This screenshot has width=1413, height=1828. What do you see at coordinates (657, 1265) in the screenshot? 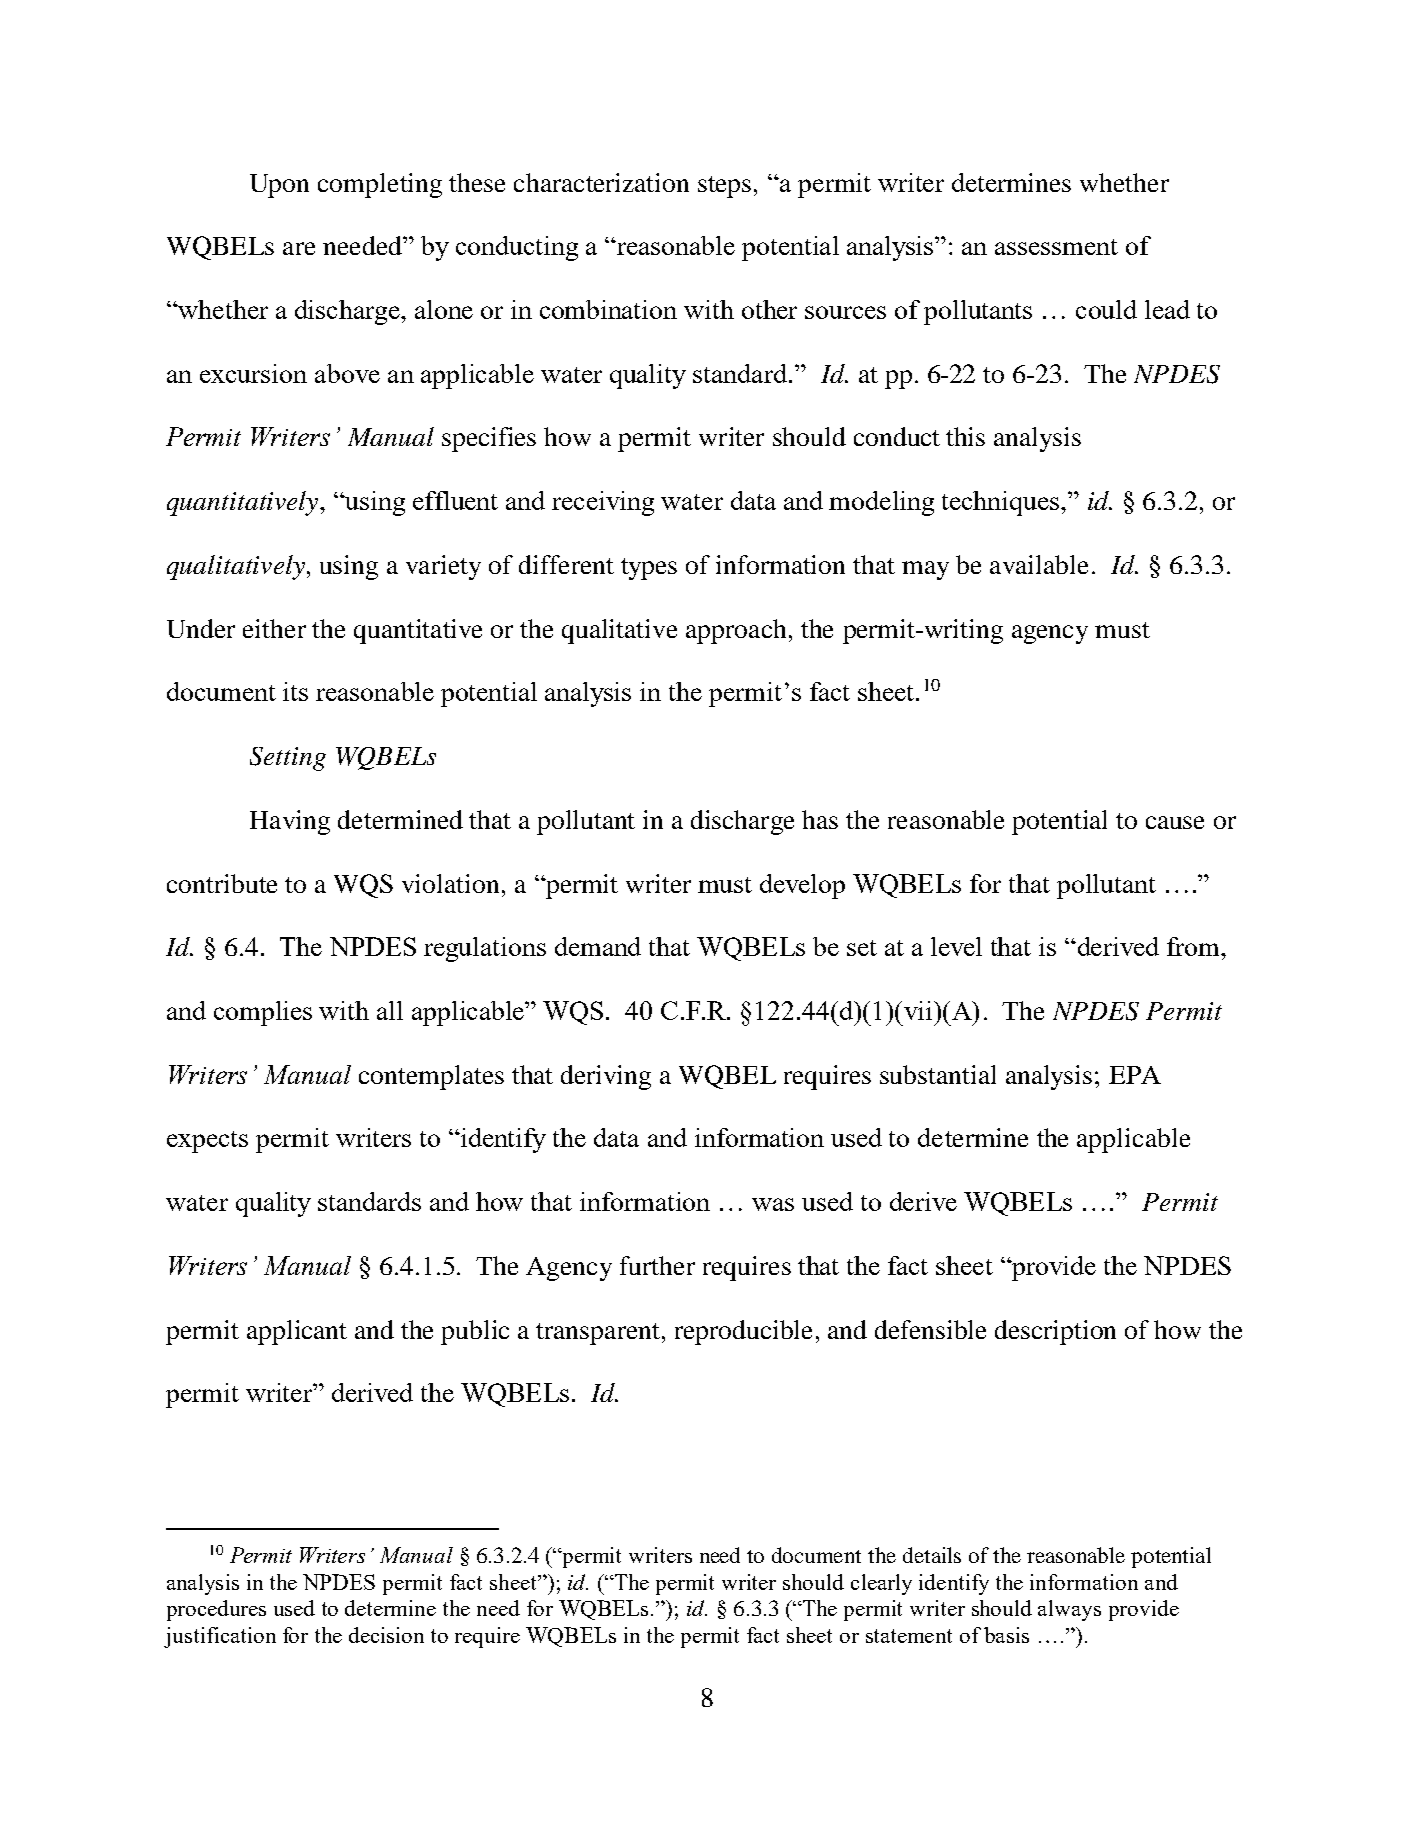
I see `further` at bounding box center [657, 1265].
